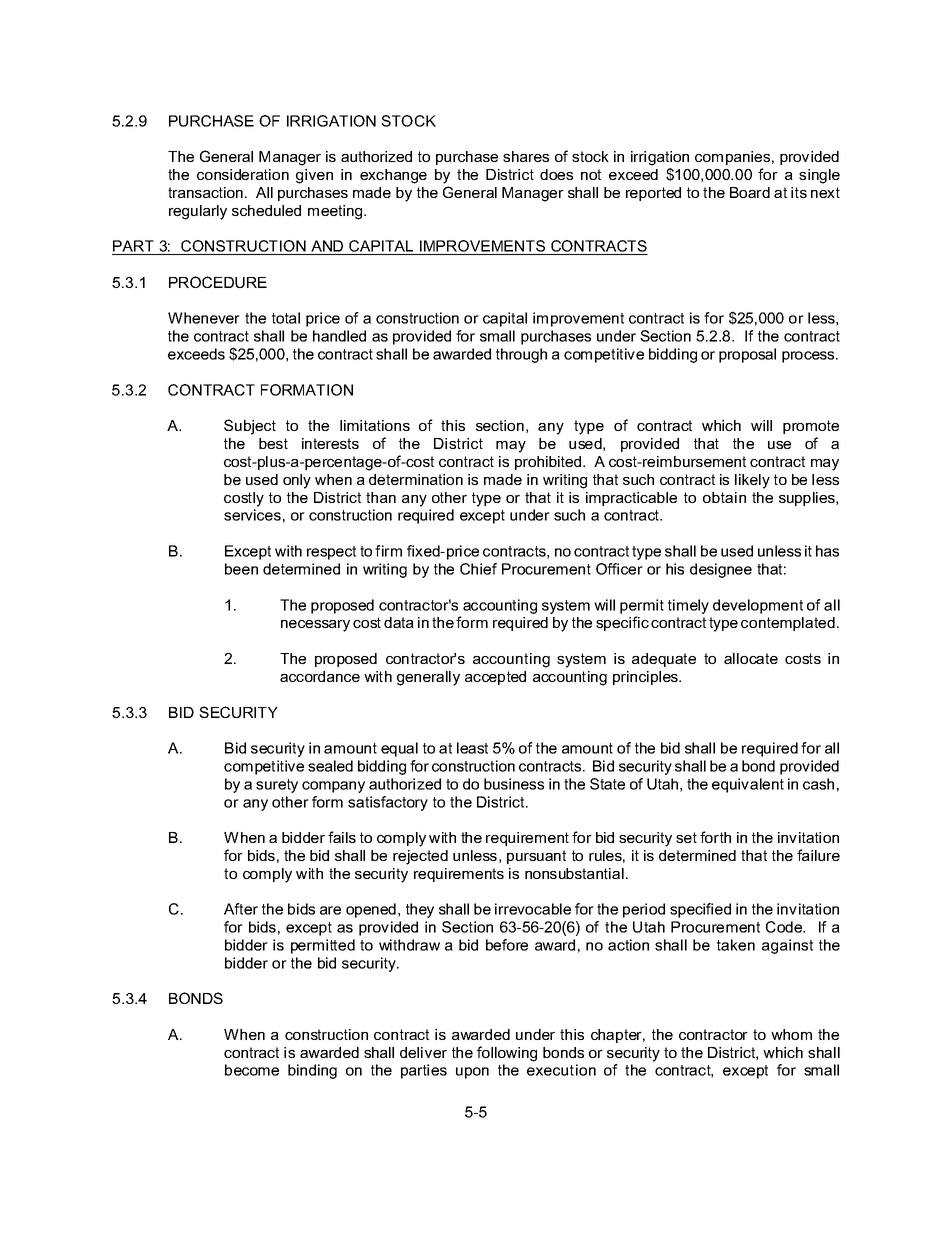  What do you see at coordinates (277, 786) in the page?
I see `surety` at bounding box center [277, 786].
